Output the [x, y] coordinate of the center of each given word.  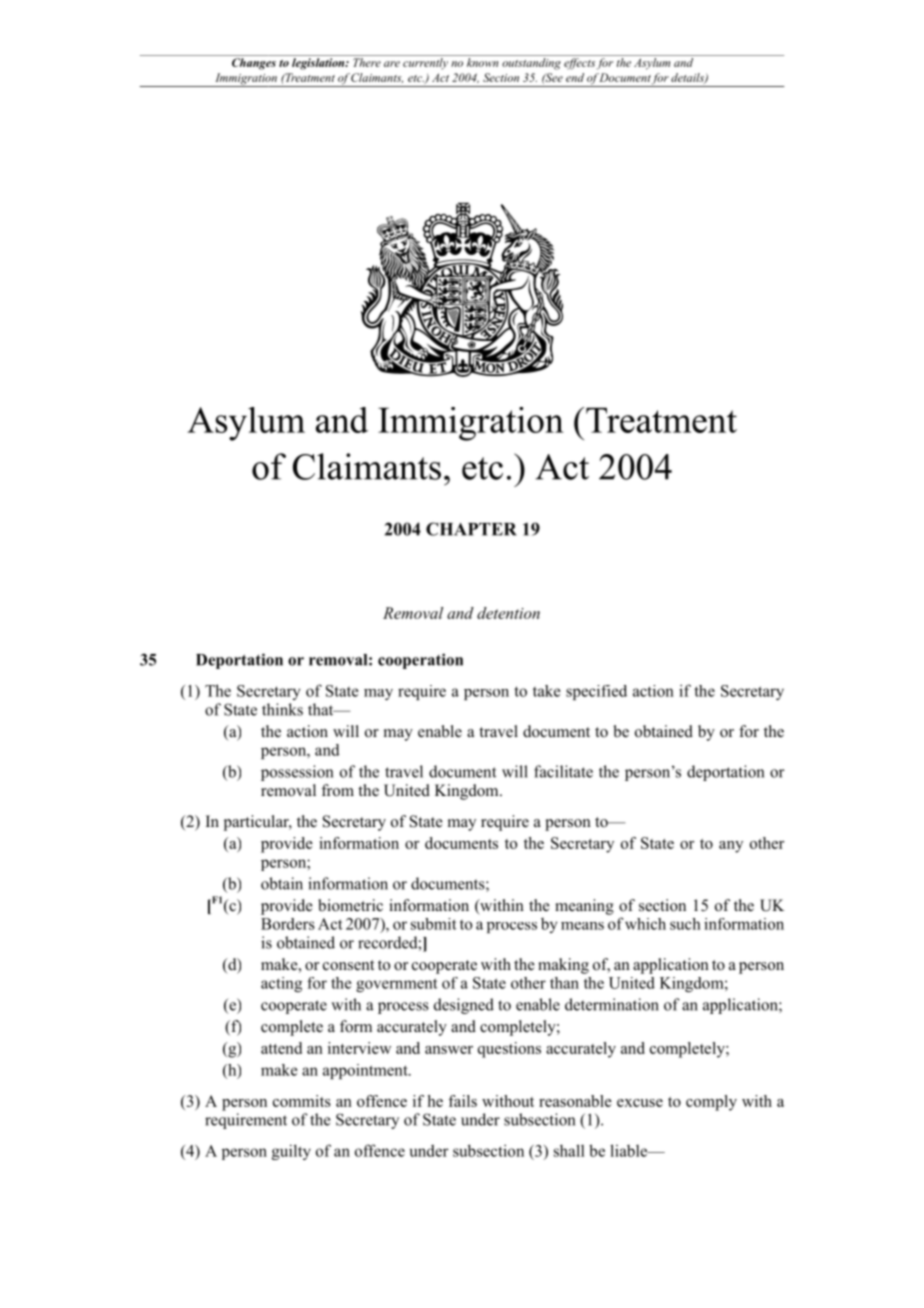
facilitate [563, 771]
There [367, 62]
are [392, 64]
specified [596, 692]
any [731, 847]
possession [297, 773]
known [482, 62]
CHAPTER [471, 529]
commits [302, 1101]
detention [508, 613]
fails [462, 1101]
